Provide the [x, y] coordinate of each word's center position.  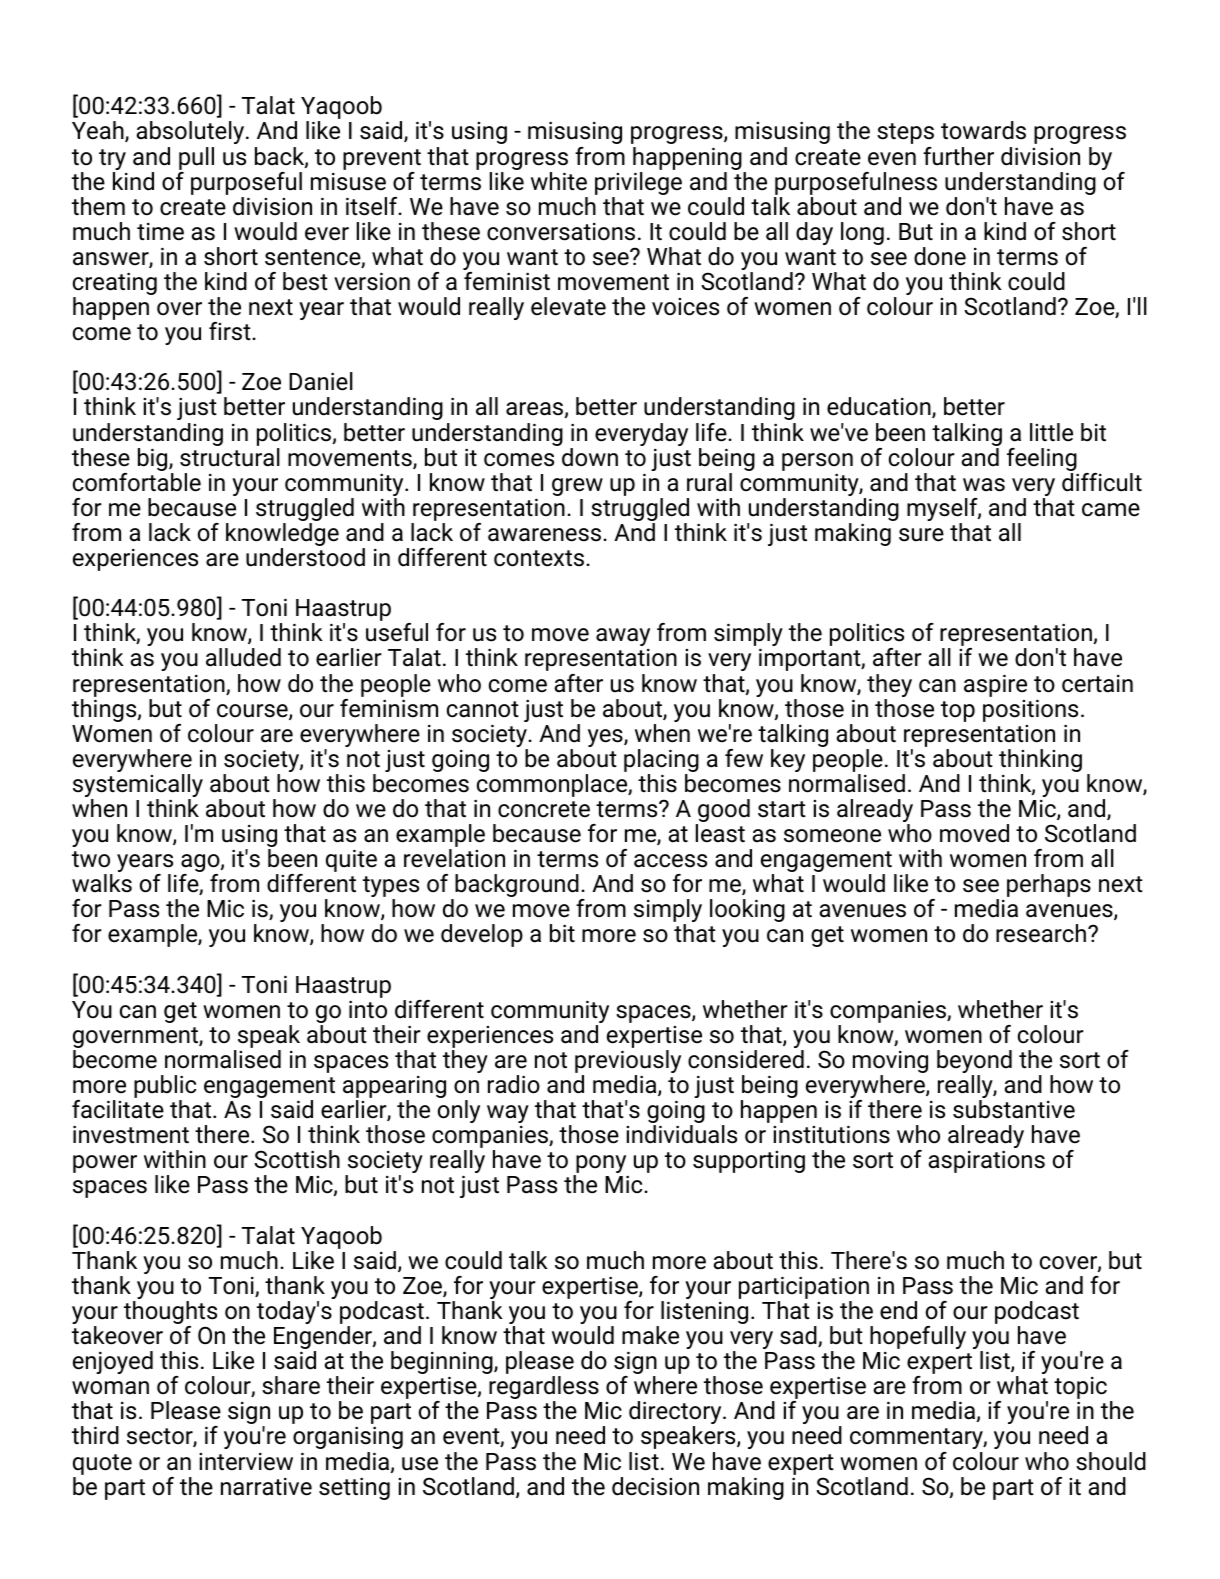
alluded [243, 657]
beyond [974, 1063]
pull [196, 158]
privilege [638, 185]
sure [921, 535]
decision [655, 1486]
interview [246, 1462]
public [165, 1088]
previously [628, 1063]
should [1111, 1461]
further [958, 156]
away [623, 637]
